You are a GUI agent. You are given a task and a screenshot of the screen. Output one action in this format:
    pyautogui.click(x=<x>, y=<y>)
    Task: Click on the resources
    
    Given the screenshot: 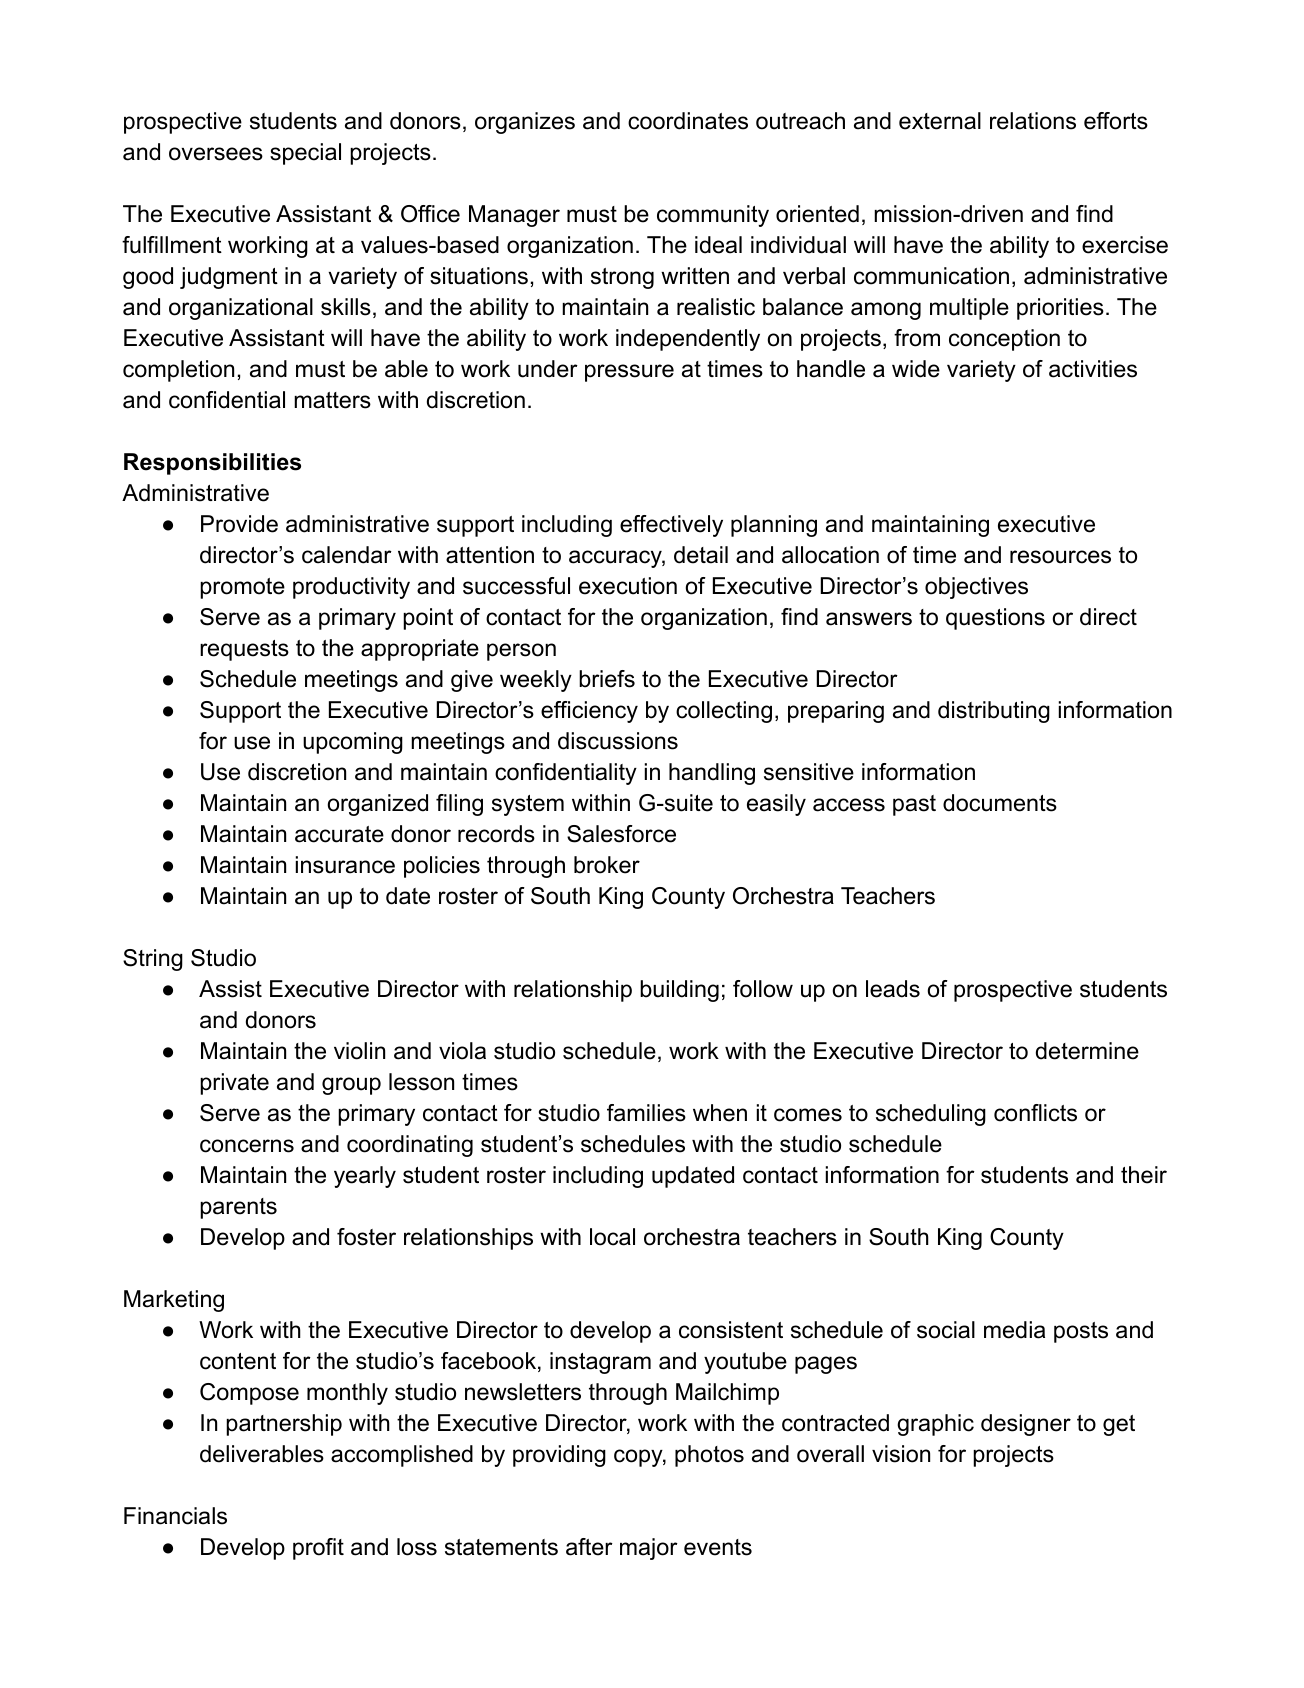 What is the action you would take?
    pyautogui.click(x=1060, y=557)
